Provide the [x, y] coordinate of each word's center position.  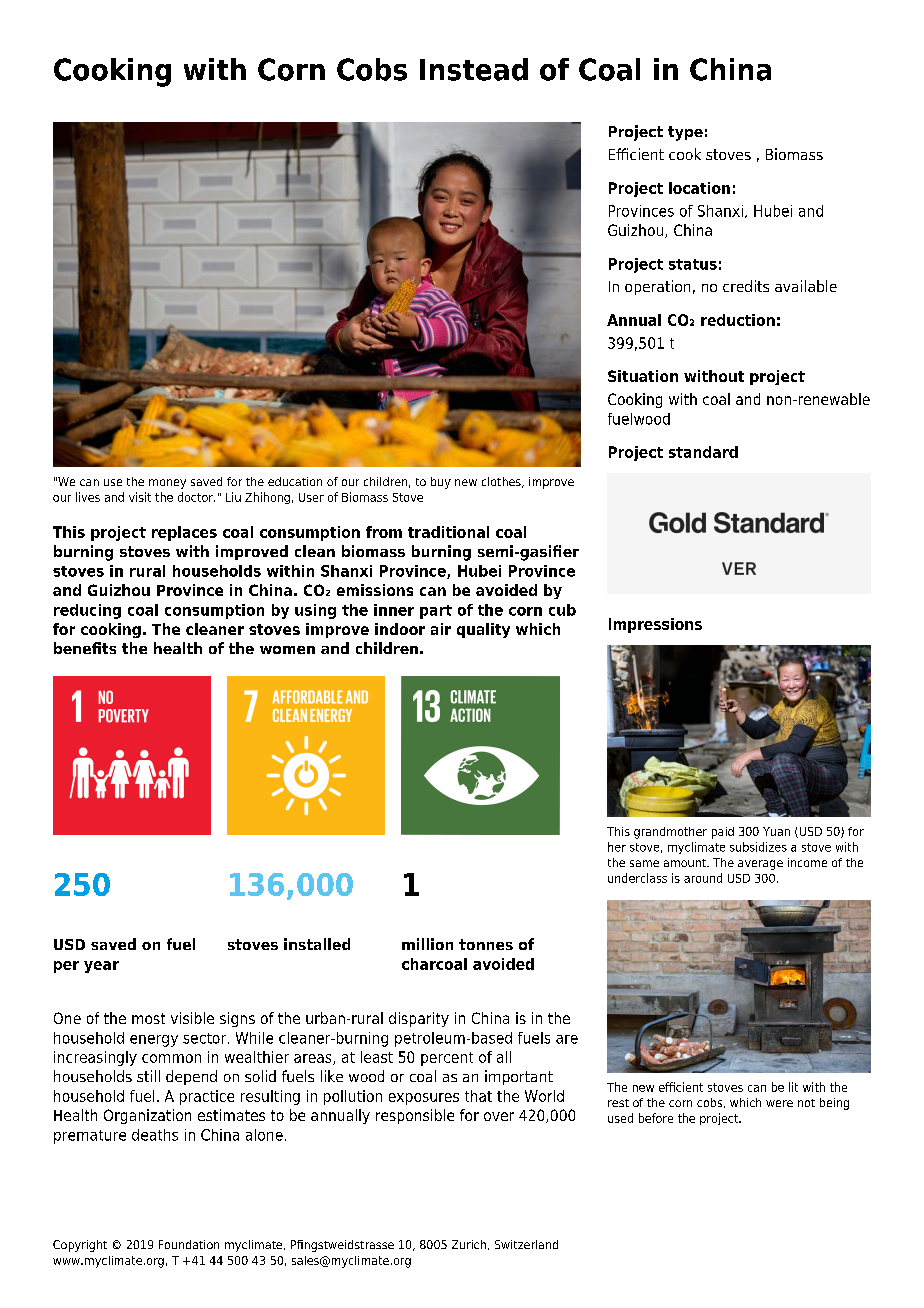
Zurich [469, 1244]
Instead [474, 69]
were [779, 1103]
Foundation [189, 1244]
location [699, 188]
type [685, 133]
